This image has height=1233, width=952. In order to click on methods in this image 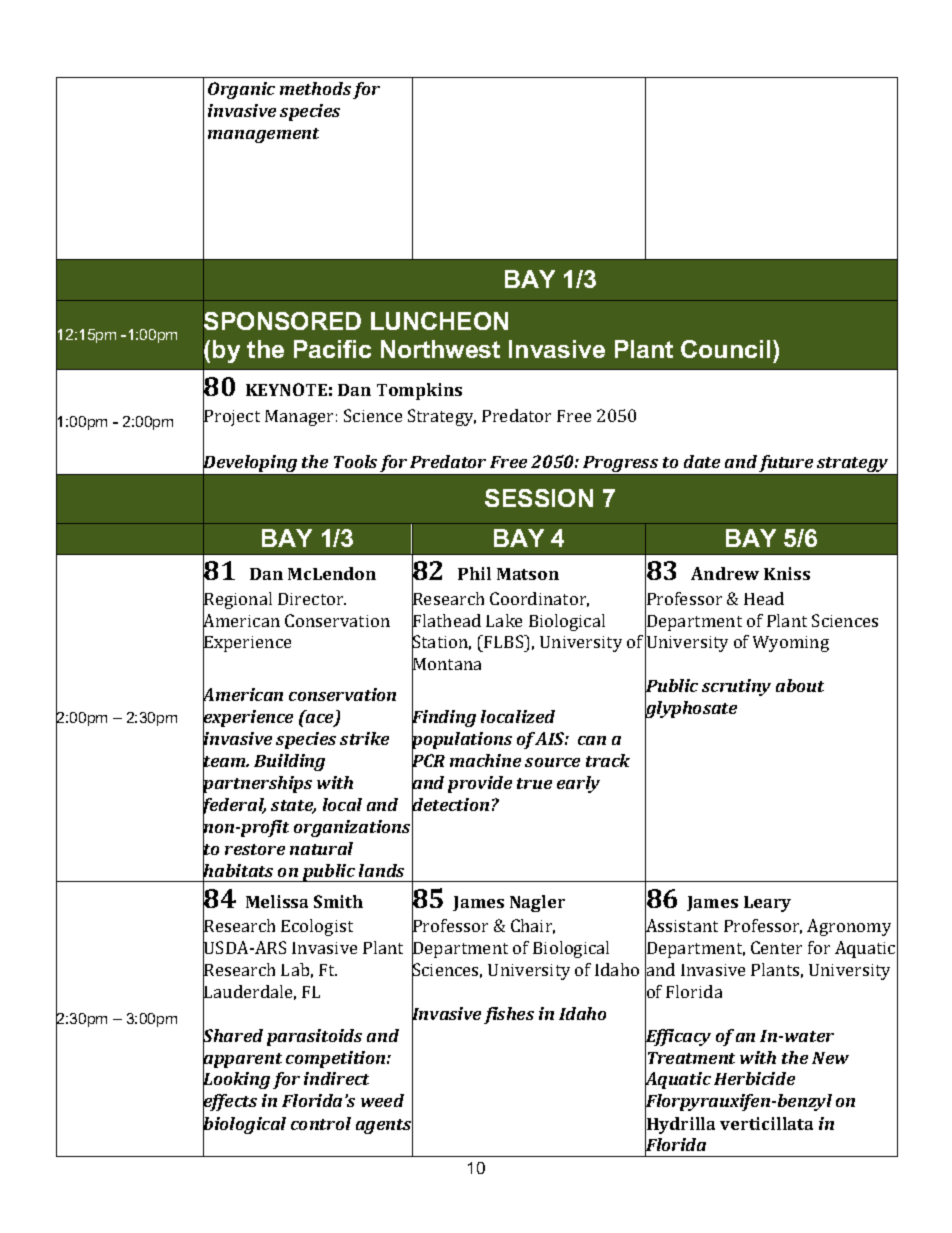, I will do `click(315, 88)`.
